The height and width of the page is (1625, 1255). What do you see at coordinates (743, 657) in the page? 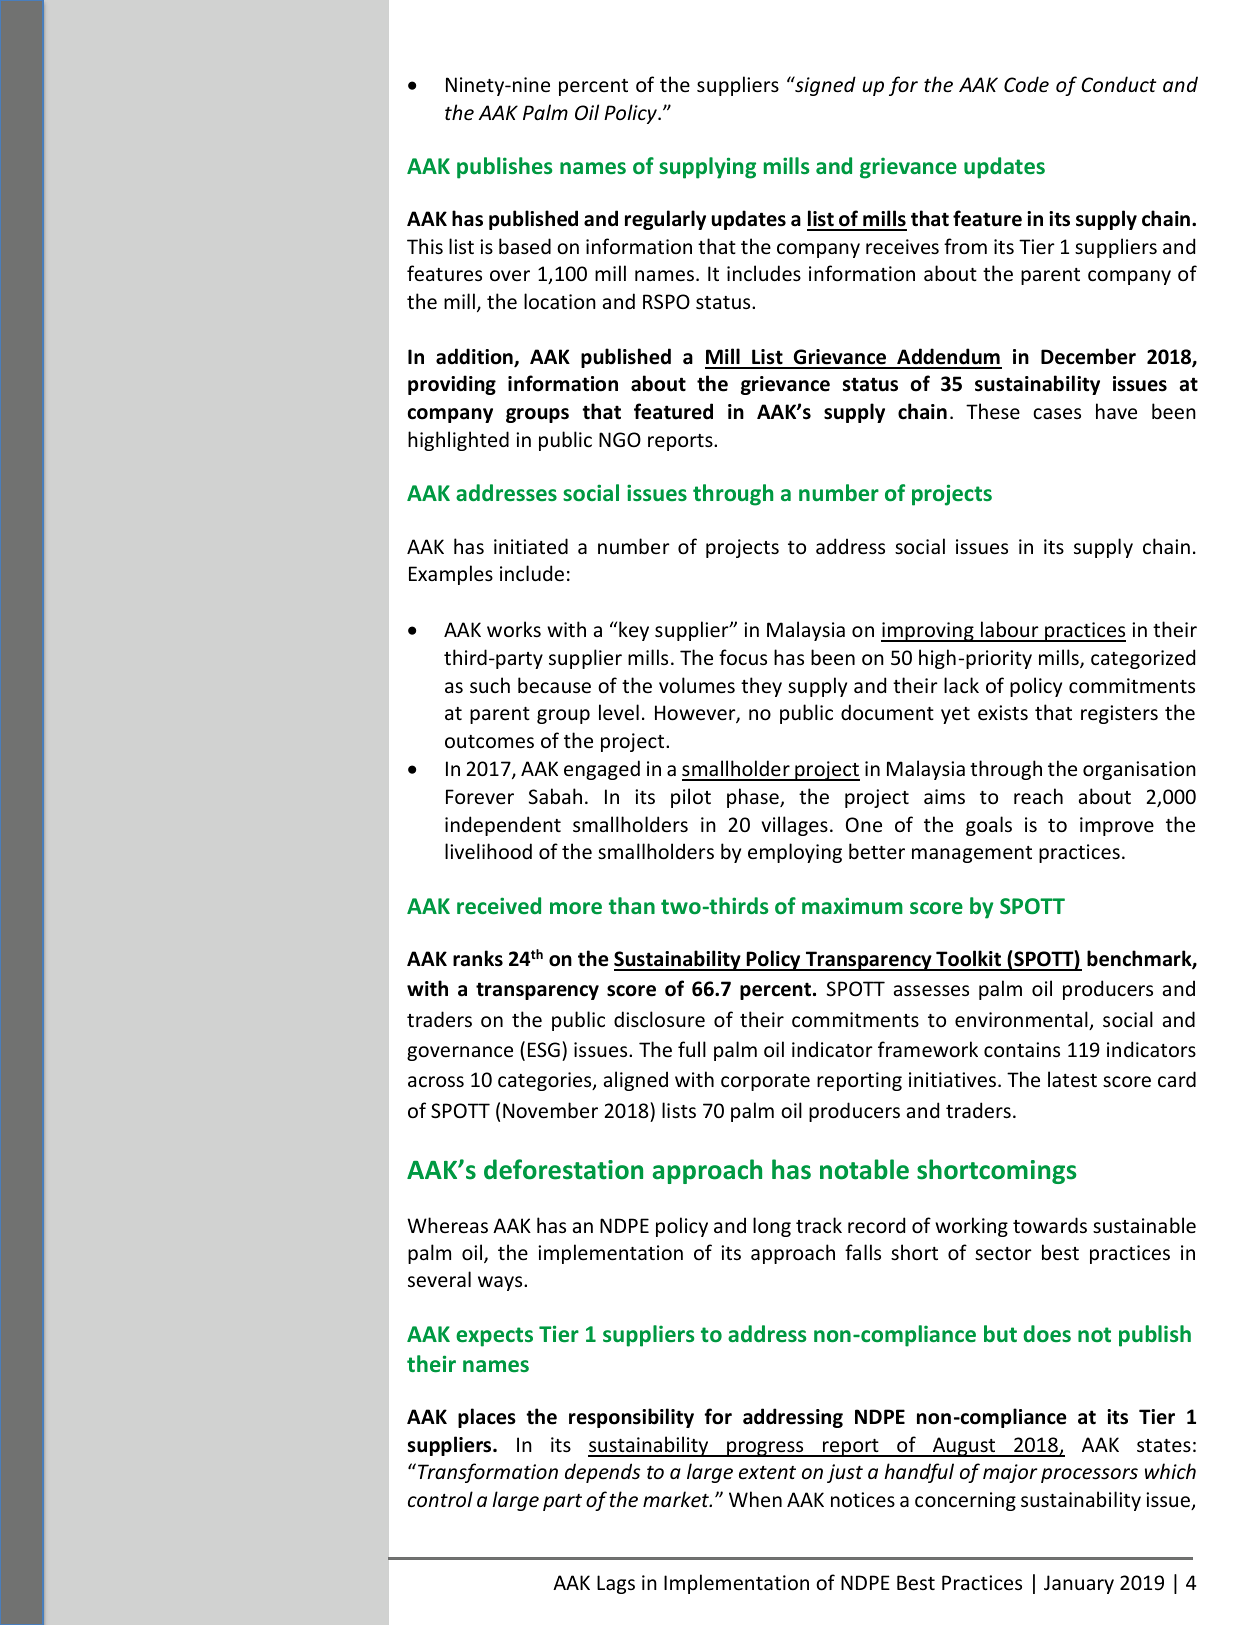
I see `focus` at bounding box center [743, 657].
